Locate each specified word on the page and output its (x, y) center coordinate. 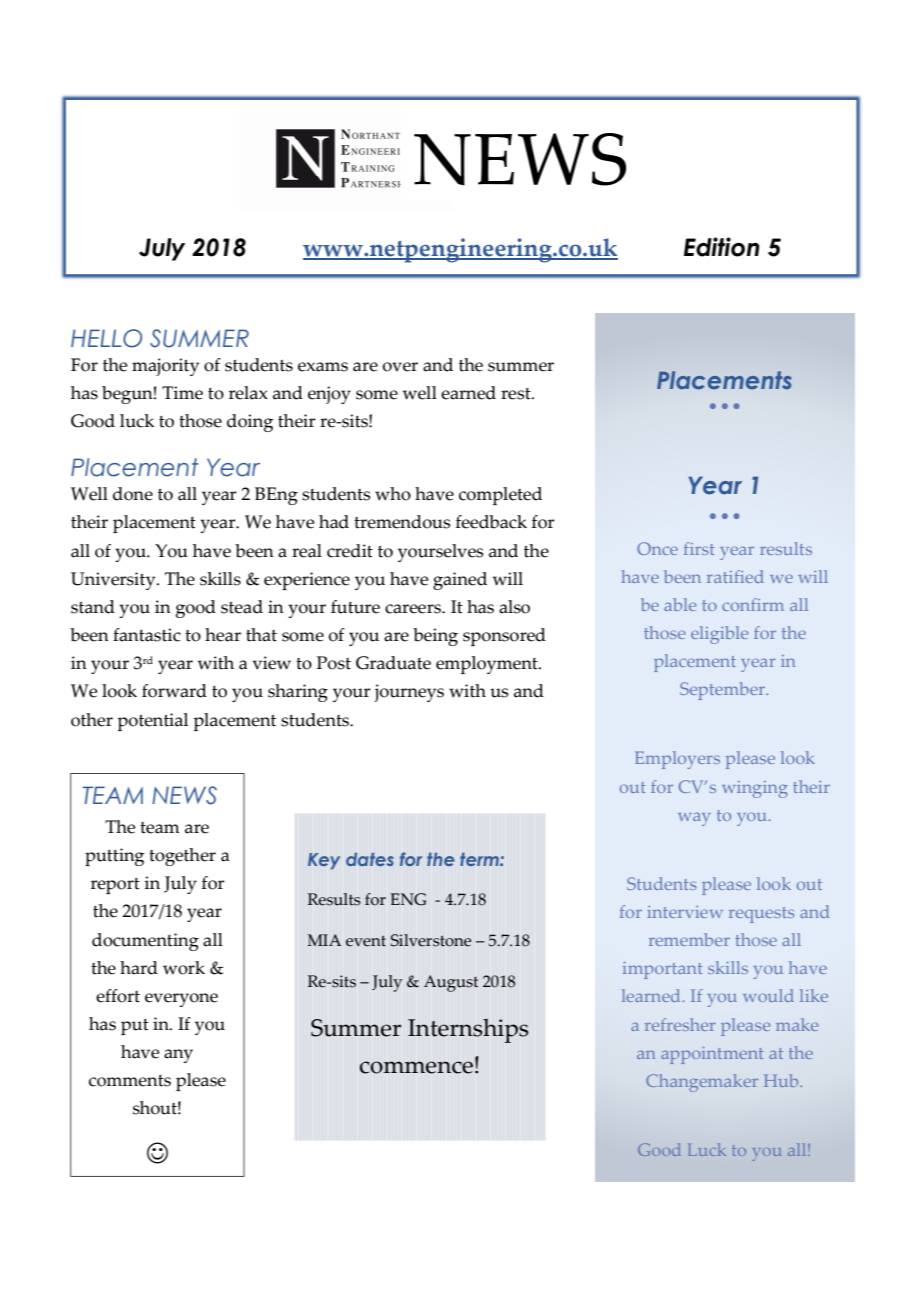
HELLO (106, 338)
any (178, 1056)
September (723, 691)
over (400, 367)
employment (488, 665)
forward (174, 691)
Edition (721, 247)
